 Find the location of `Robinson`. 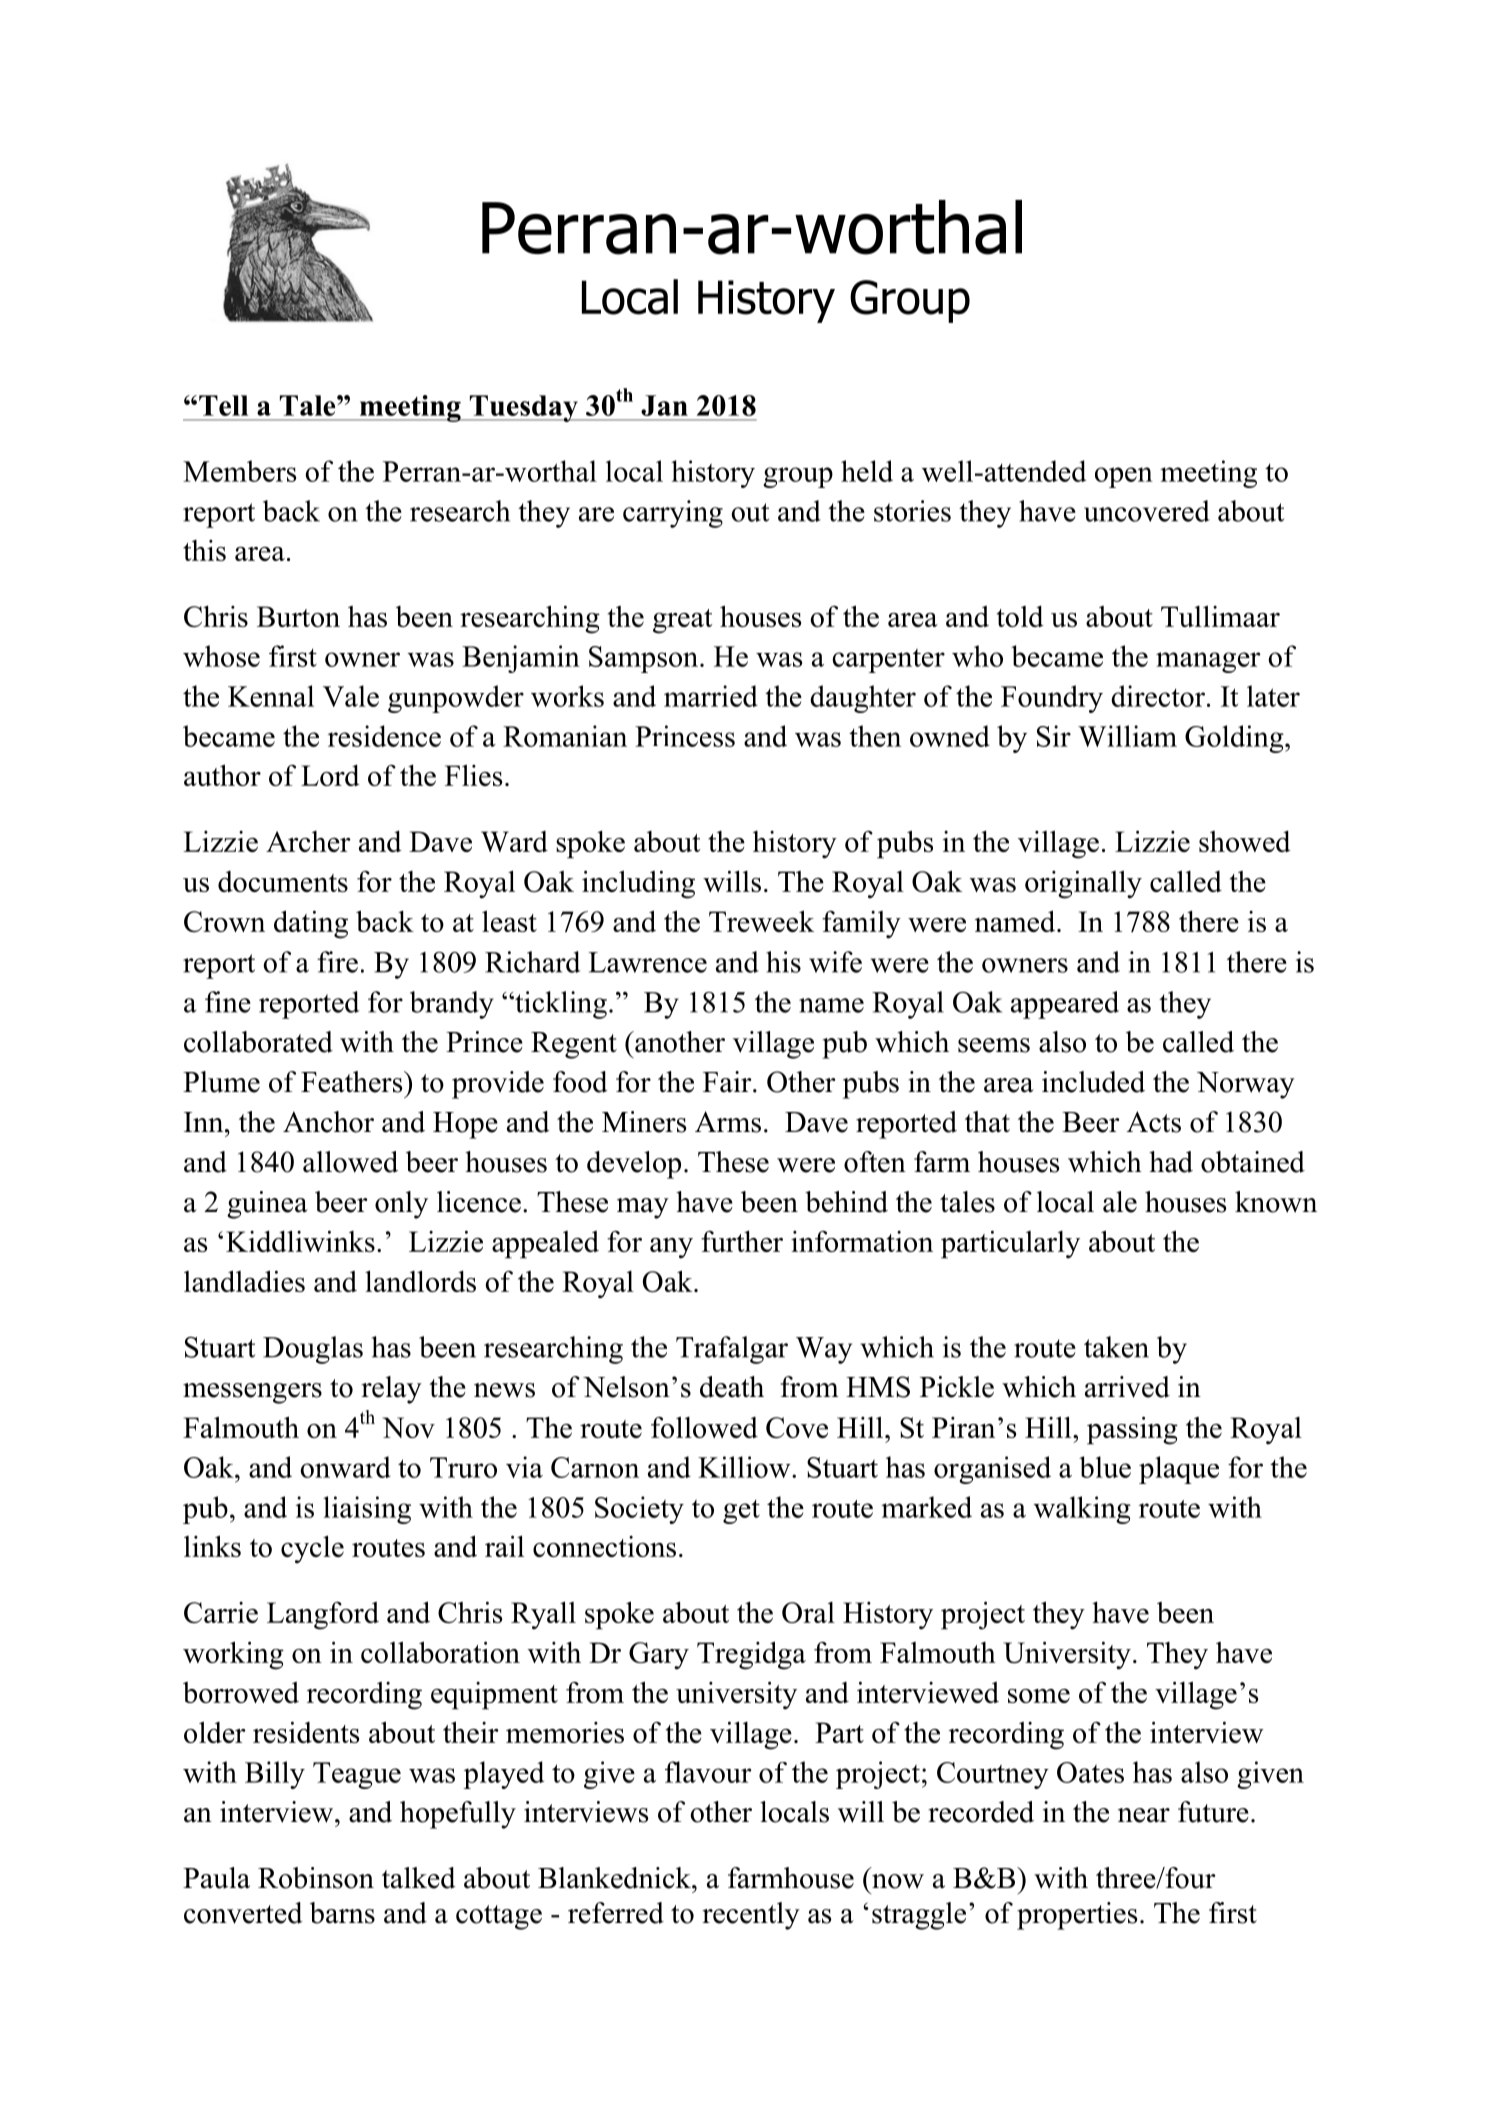

Robinson is located at coordinates (316, 1878).
